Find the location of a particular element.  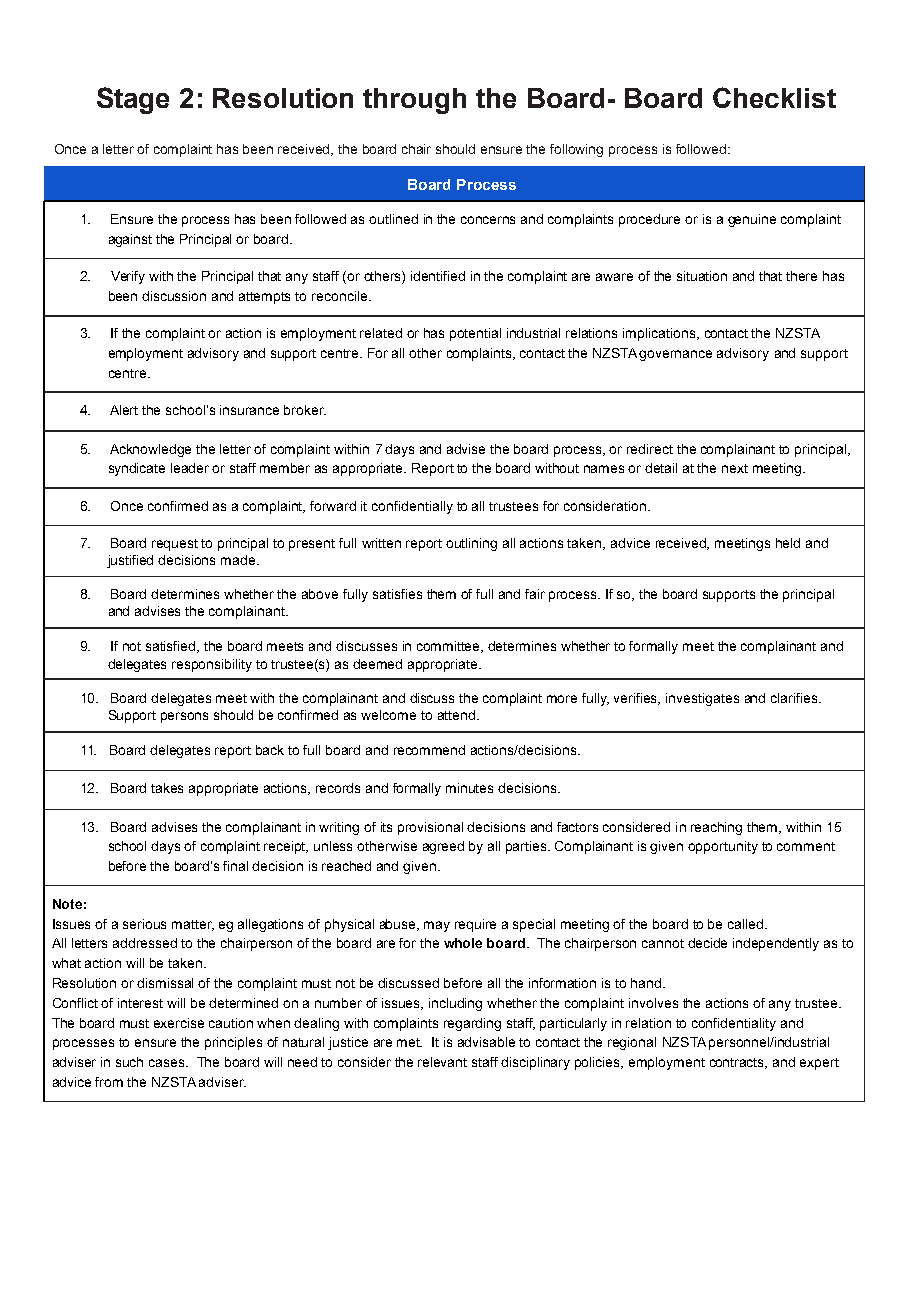

cases is located at coordinates (168, 1063).
